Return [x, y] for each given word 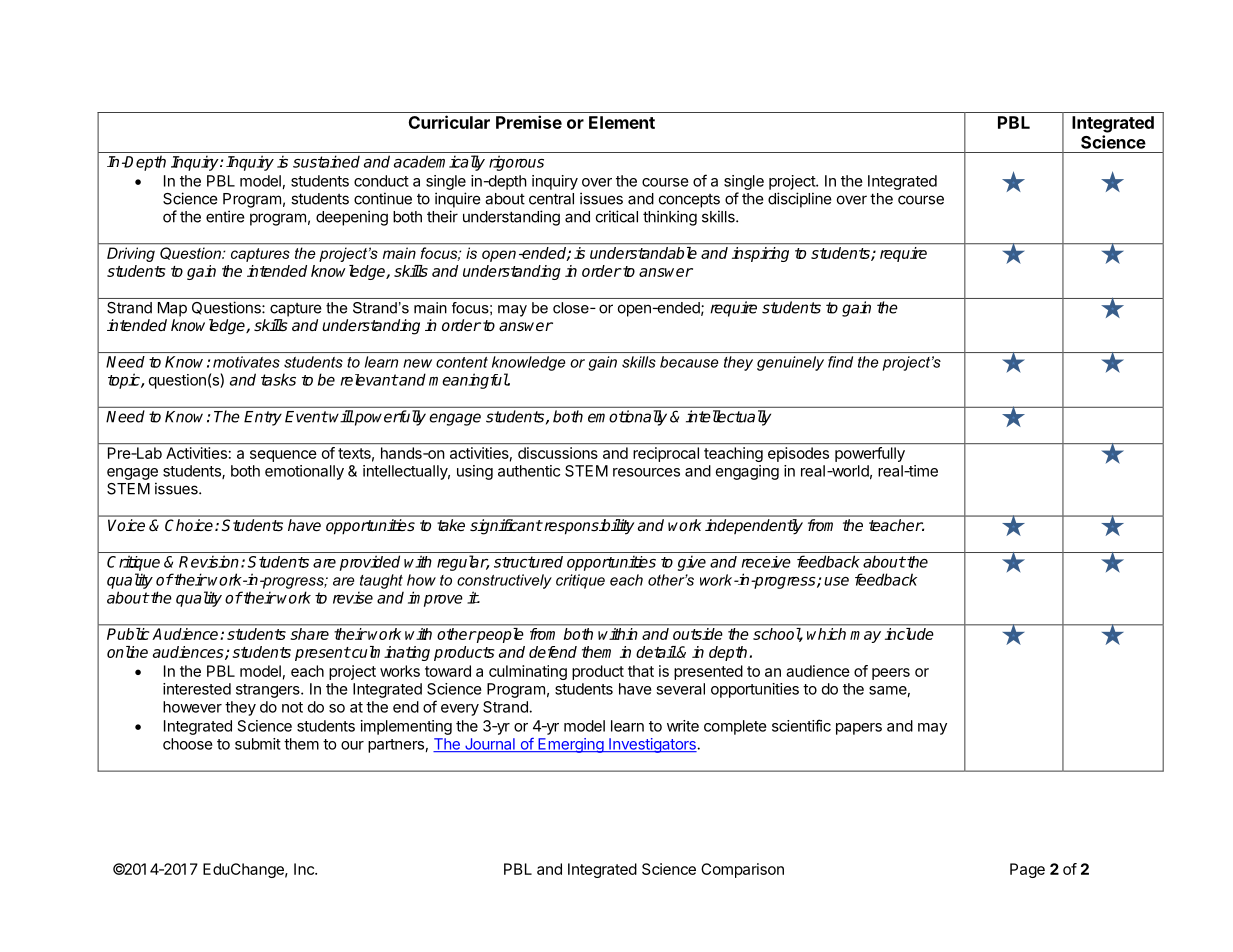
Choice [190, 525]
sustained [326, 161]
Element [622, 122]
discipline [800, 200]
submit [258, 744]
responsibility [589, 526]
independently [754, 526]
